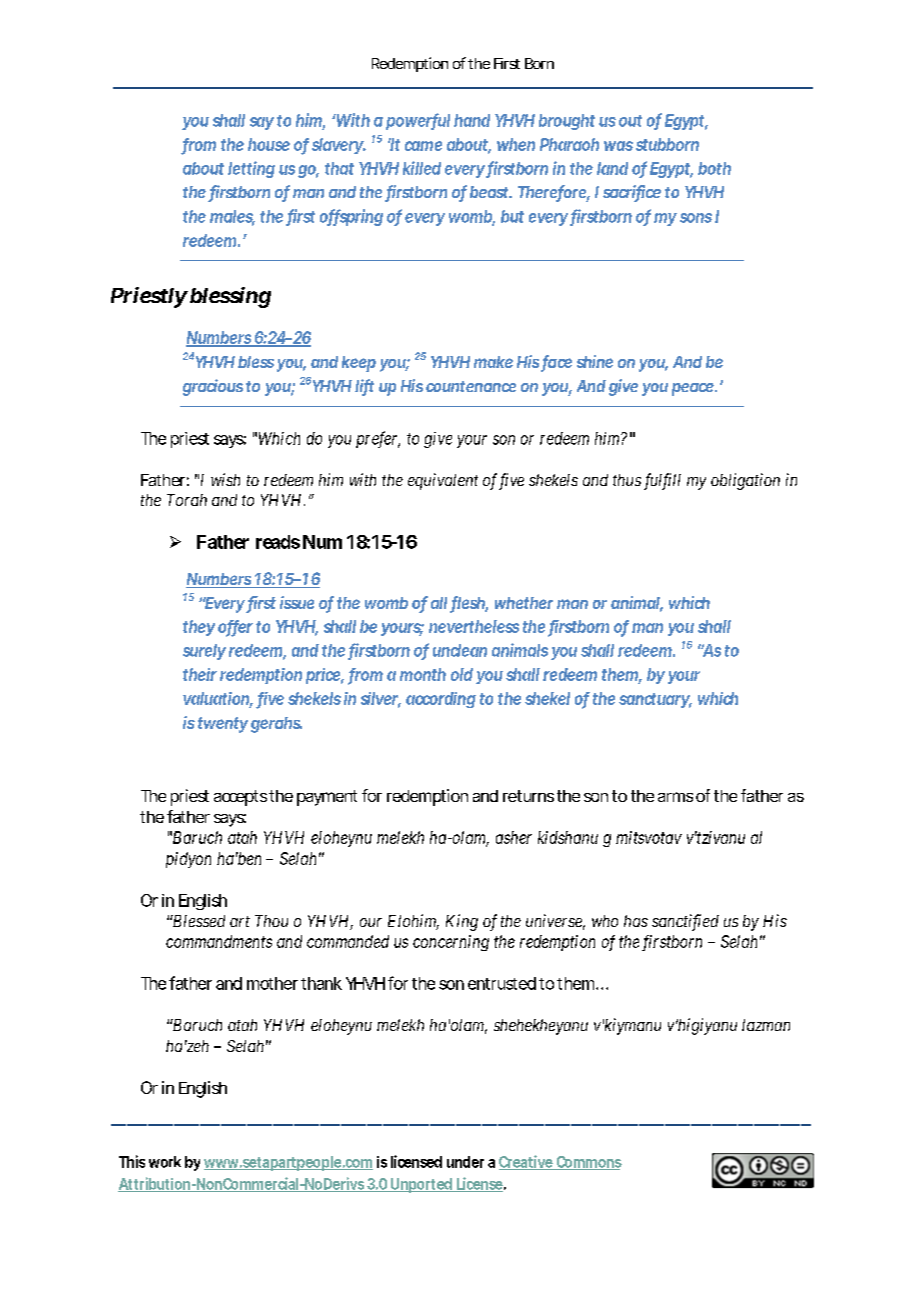 Image resolution: width=924 pixels, height=1308 pixels. Describe the element at coordinates (662, 481) in the page. I see `fulfill` at that location.
